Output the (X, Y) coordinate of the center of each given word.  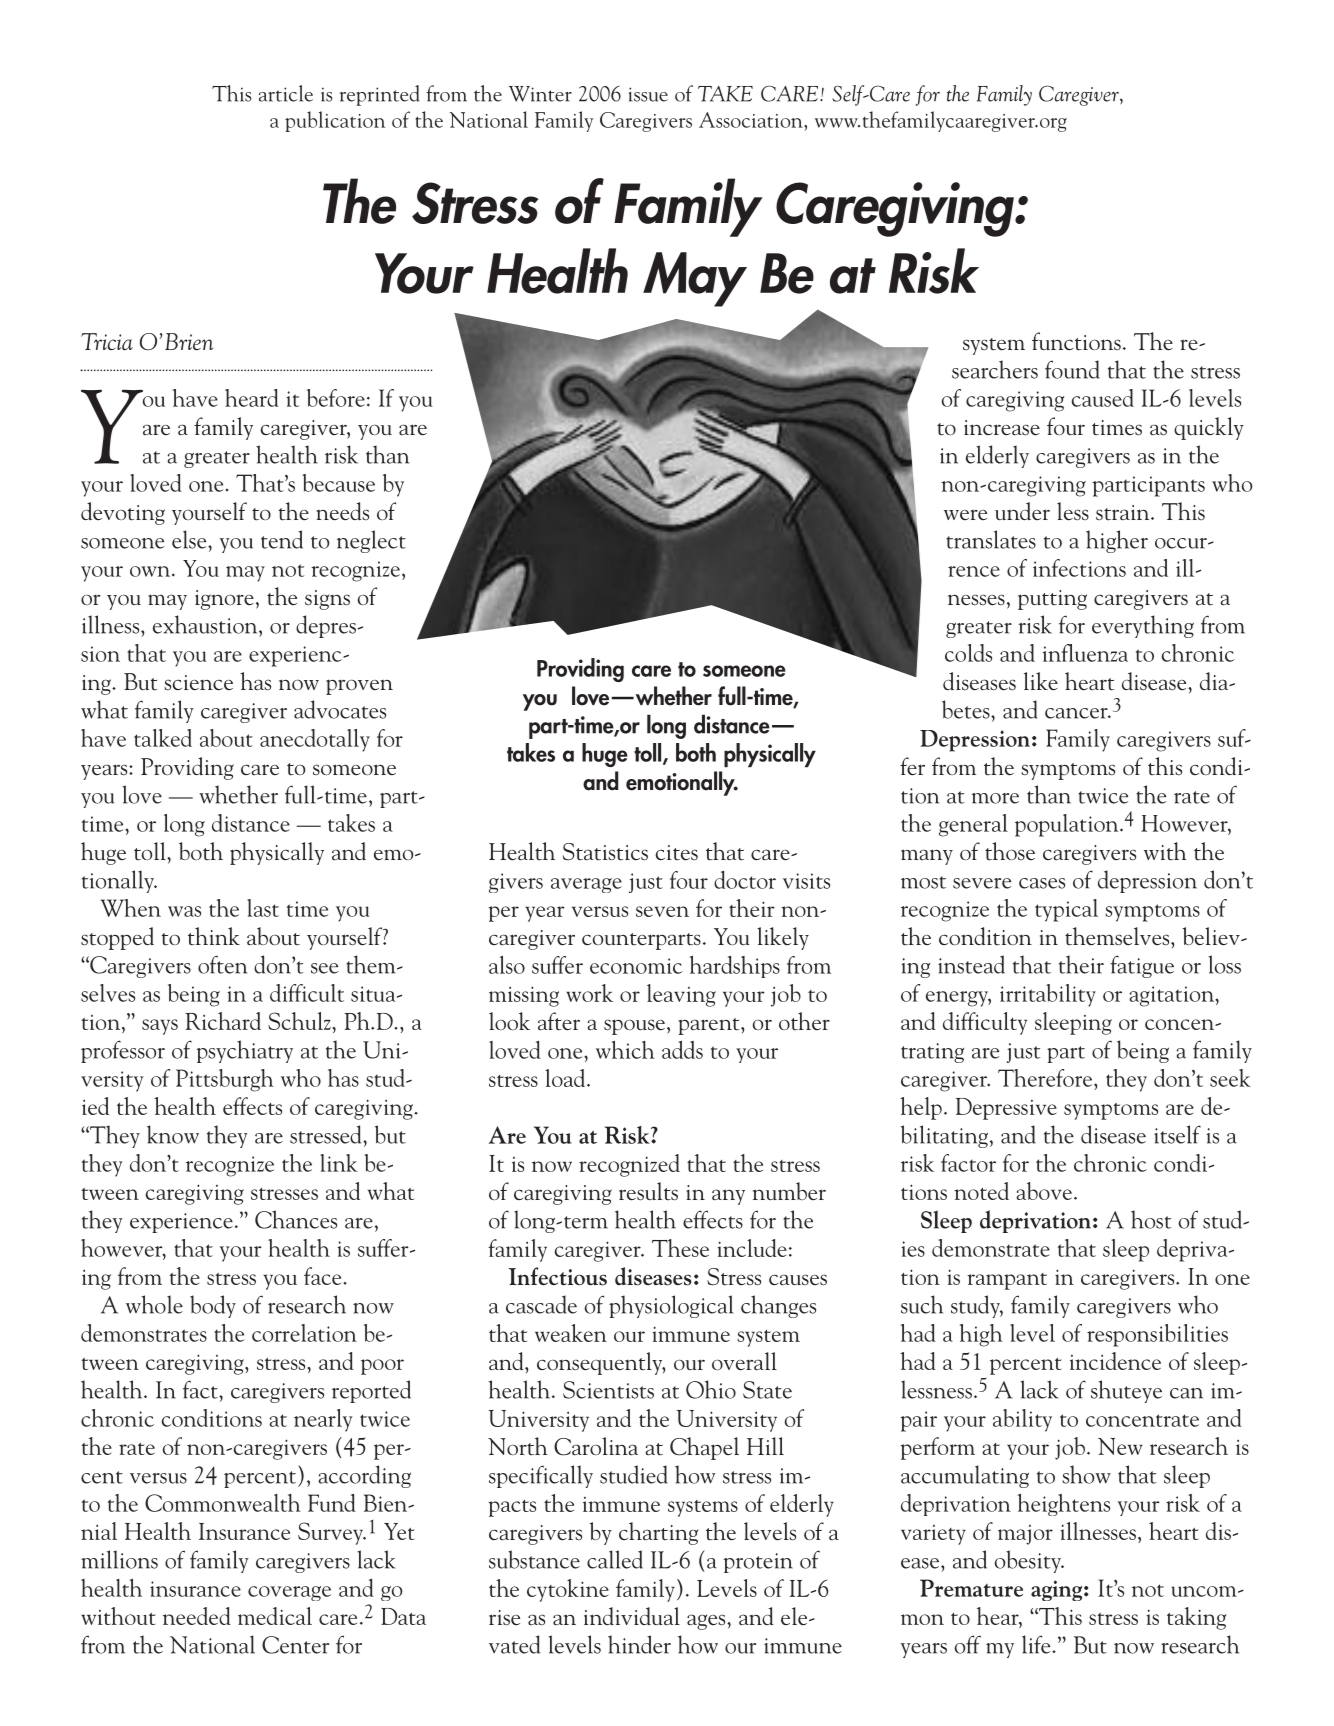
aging (1056, 1590)
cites (676, 853)
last (263, 908)
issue (648, 94)
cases (1042, 883)
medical (275, 1616)
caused (1102, 398)
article (286, 93)
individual (632, 1616)
